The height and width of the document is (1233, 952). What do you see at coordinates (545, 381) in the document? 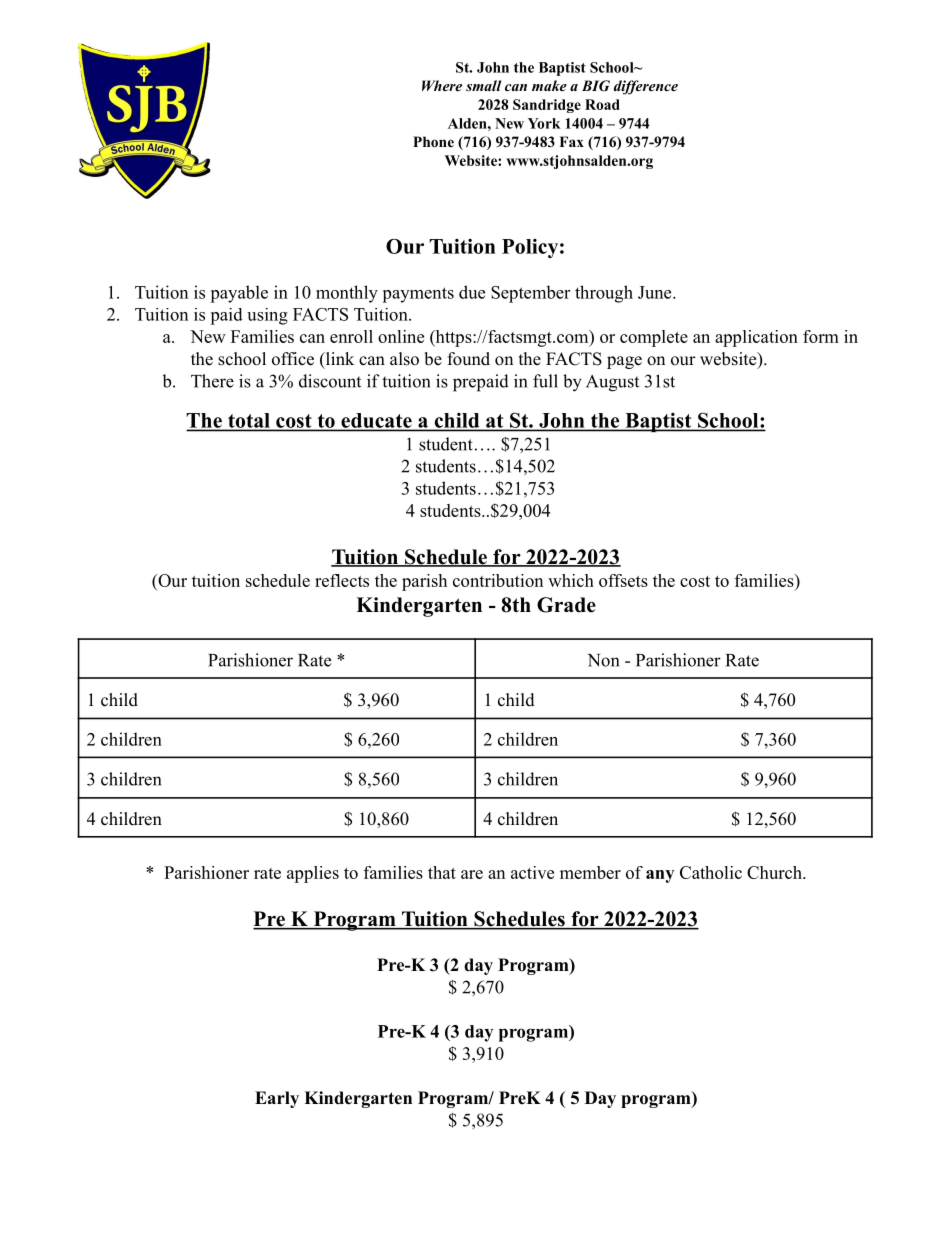
I see `full` at bounding box center [545, 381].
